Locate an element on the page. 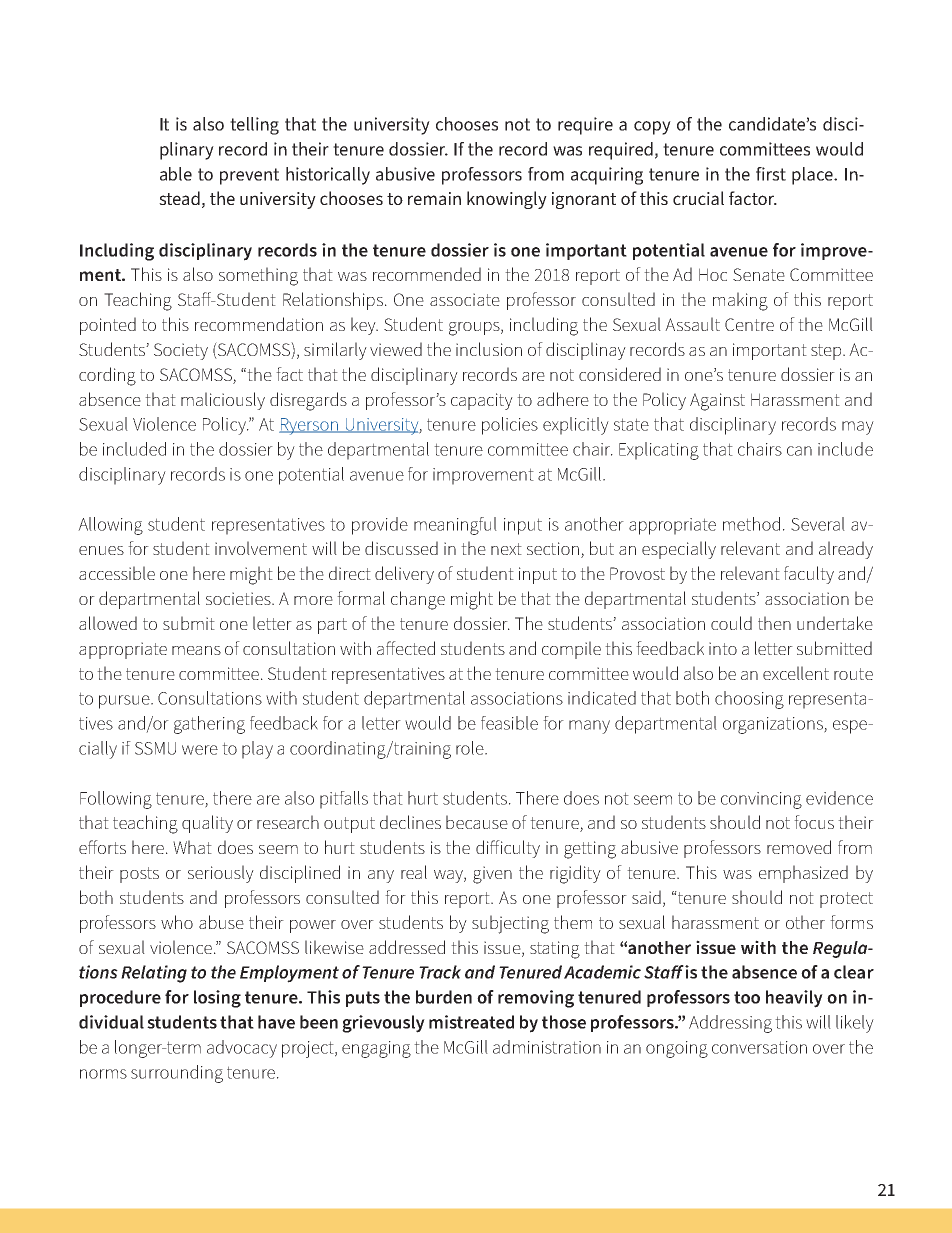 The width and height of the page is (952, 1233). societies is located at coordinates (239, 598).
